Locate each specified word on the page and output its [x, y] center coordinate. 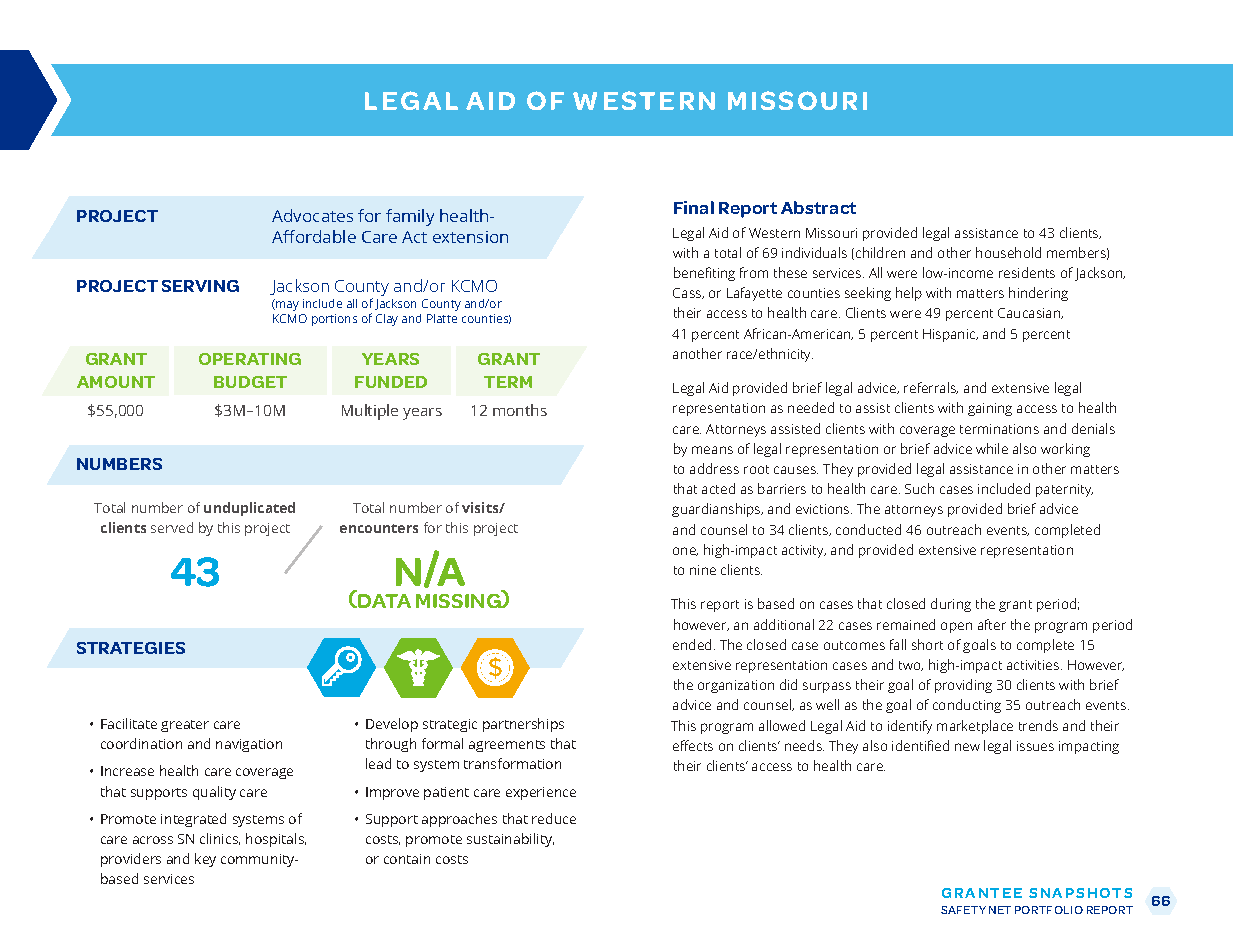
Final [694, 207]
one [685, 551]
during [951, 605]
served [172, 527]
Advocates [312, 215]
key [205, 860]
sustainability [510, 840]
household [1008, 252]
